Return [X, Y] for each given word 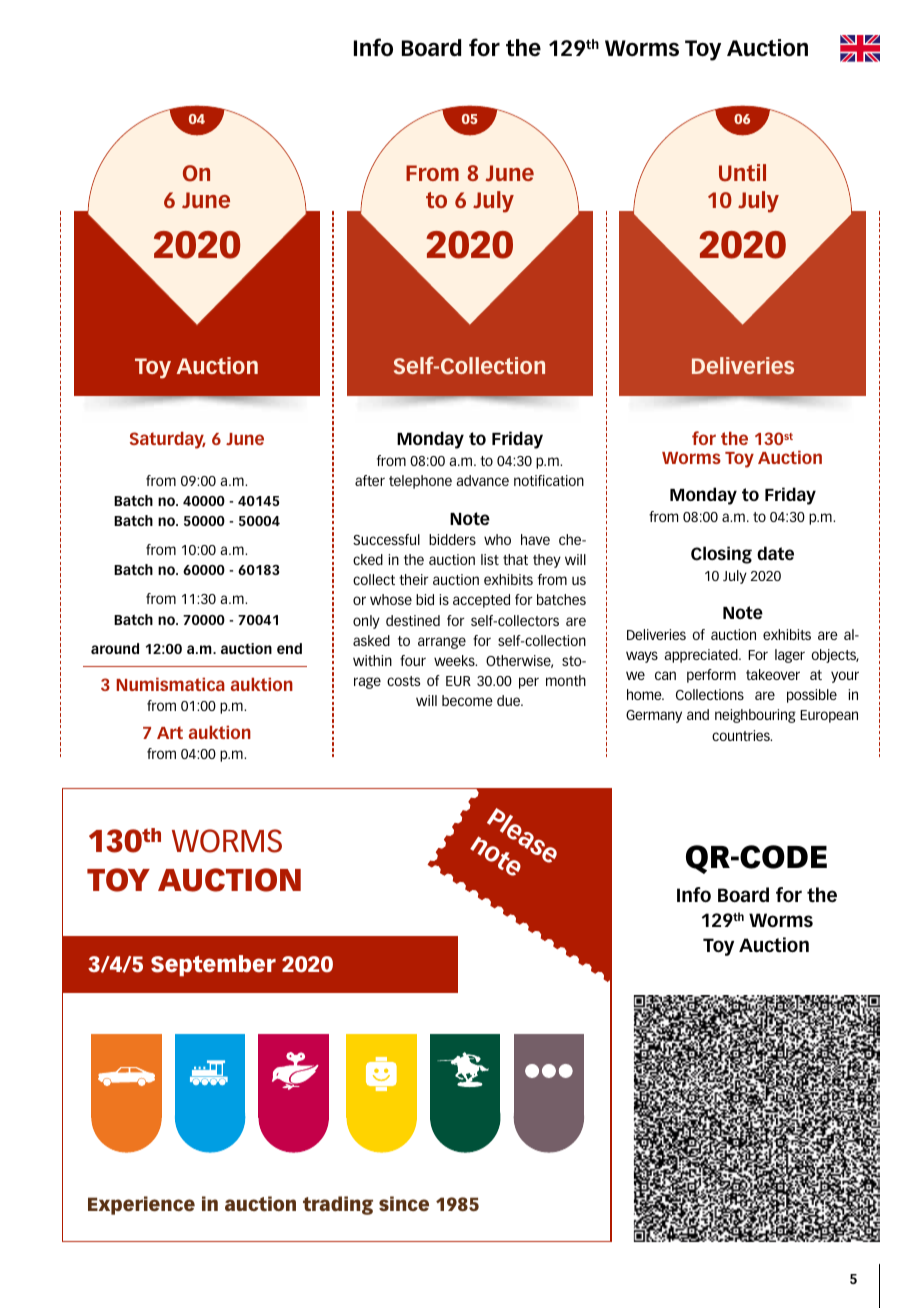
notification [549, 480]
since [404, 1203]
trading [338, 1205]
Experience [141, 1205]
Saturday [168, 440]
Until [742, 173]
